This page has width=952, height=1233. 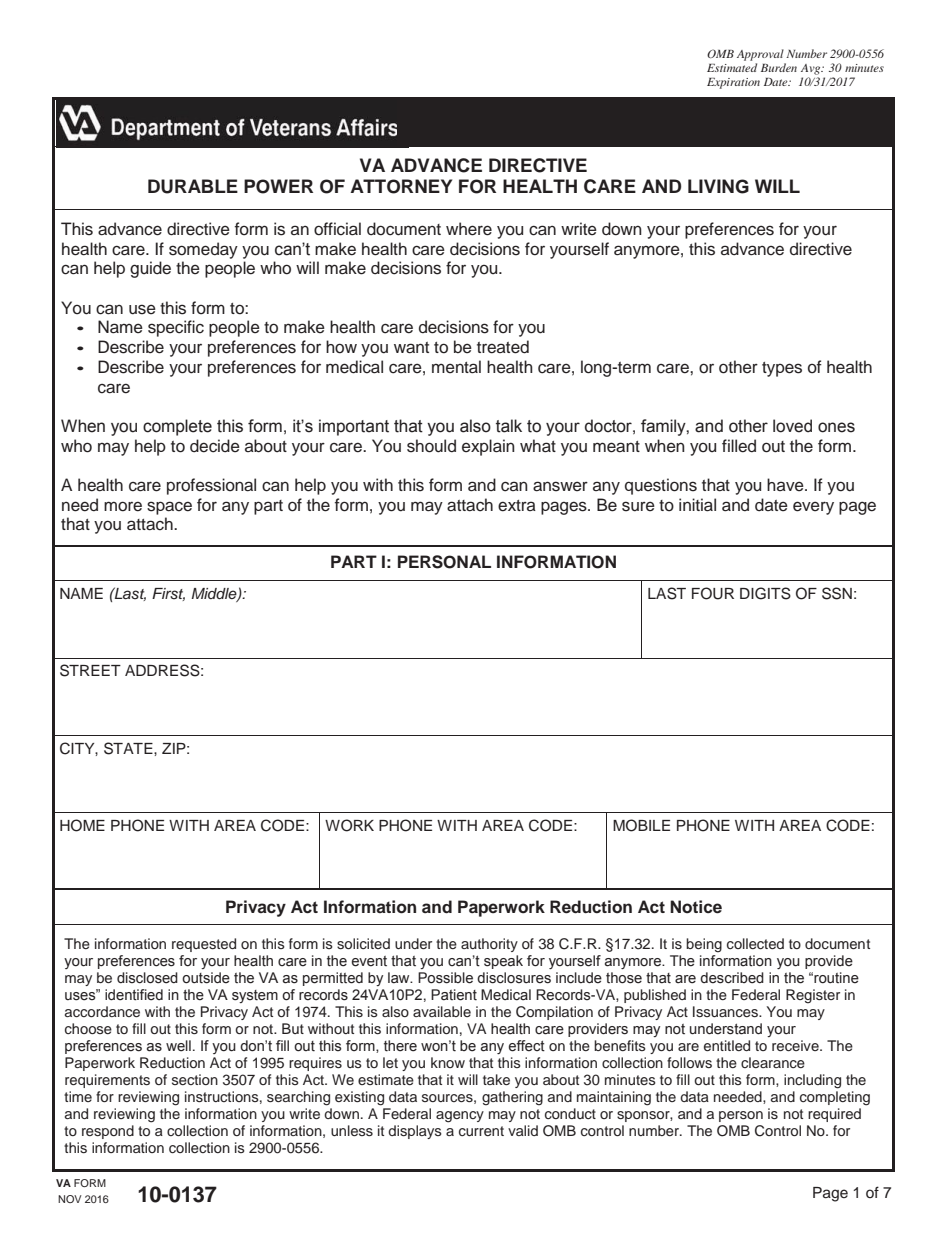 What do you see at coordinates (517, 506) in the page?
I see `extra` at bounding box center [517, 506].
